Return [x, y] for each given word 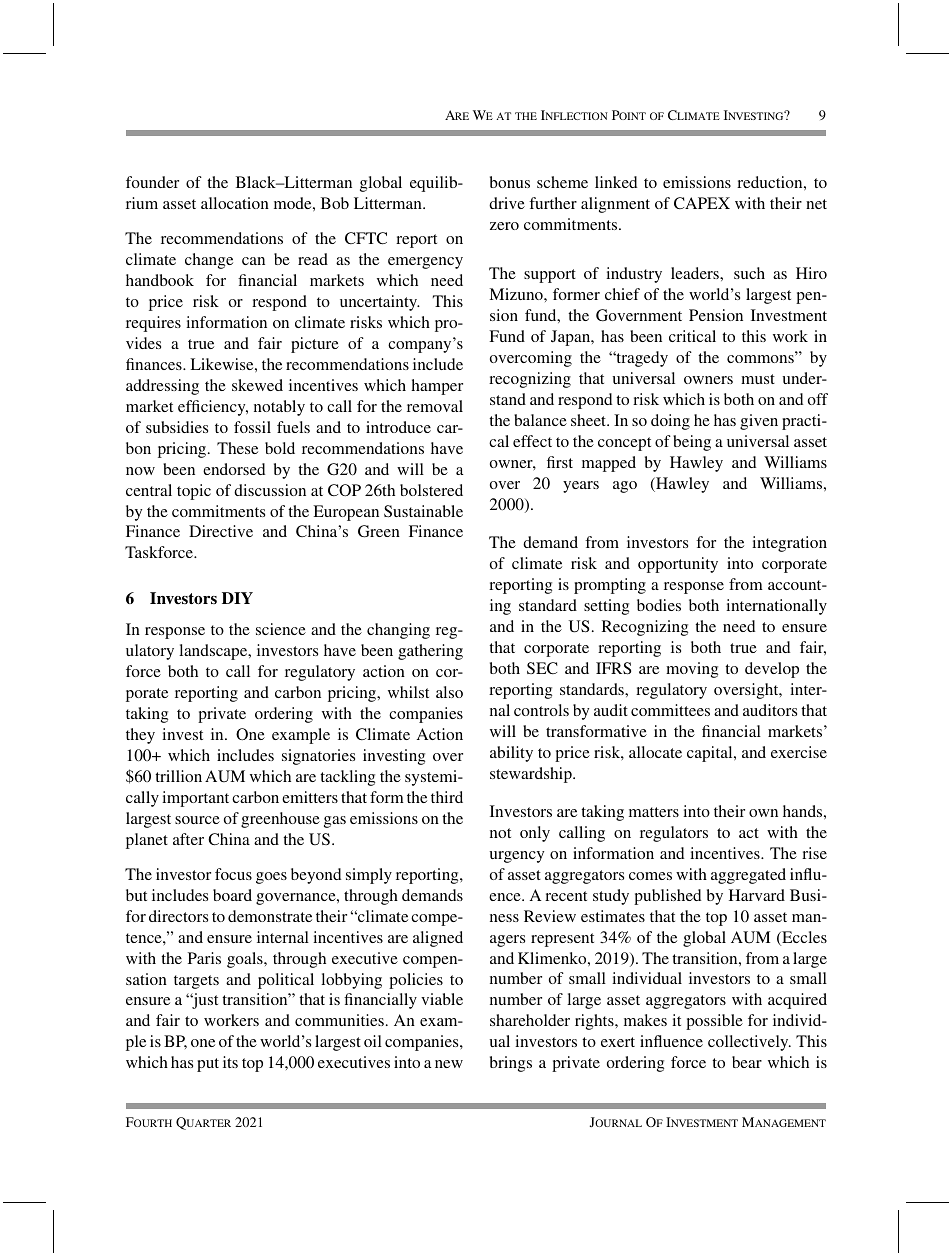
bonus [510, 182]
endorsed [234, 469]
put [208, 1065]
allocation [235, 203]
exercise [799, 752]
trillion [178, 776]
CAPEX [702, 203]
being [692, 443]
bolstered [431, 490]
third [447, 797]
